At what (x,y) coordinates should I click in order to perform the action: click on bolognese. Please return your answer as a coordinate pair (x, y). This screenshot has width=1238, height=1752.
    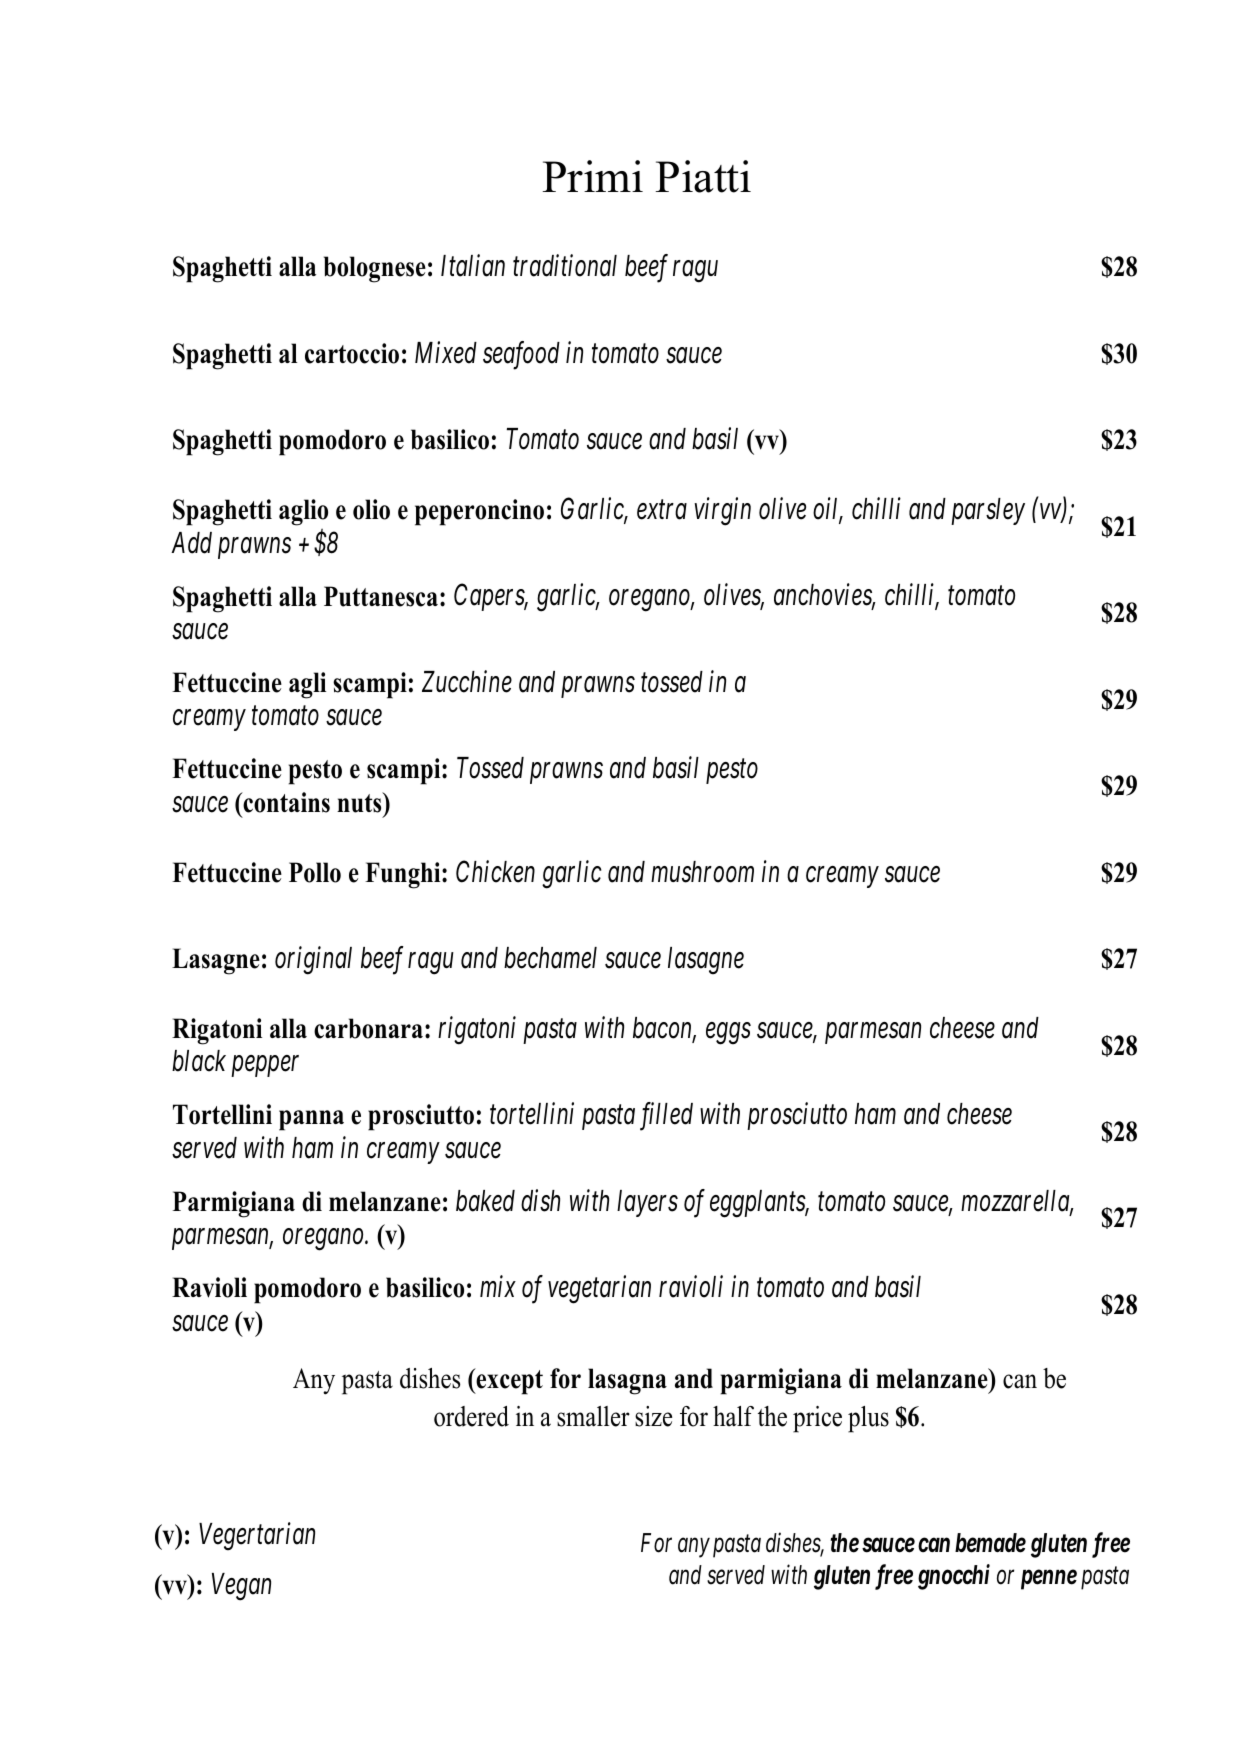
    Looking at the image, I should click on (375, 269).
